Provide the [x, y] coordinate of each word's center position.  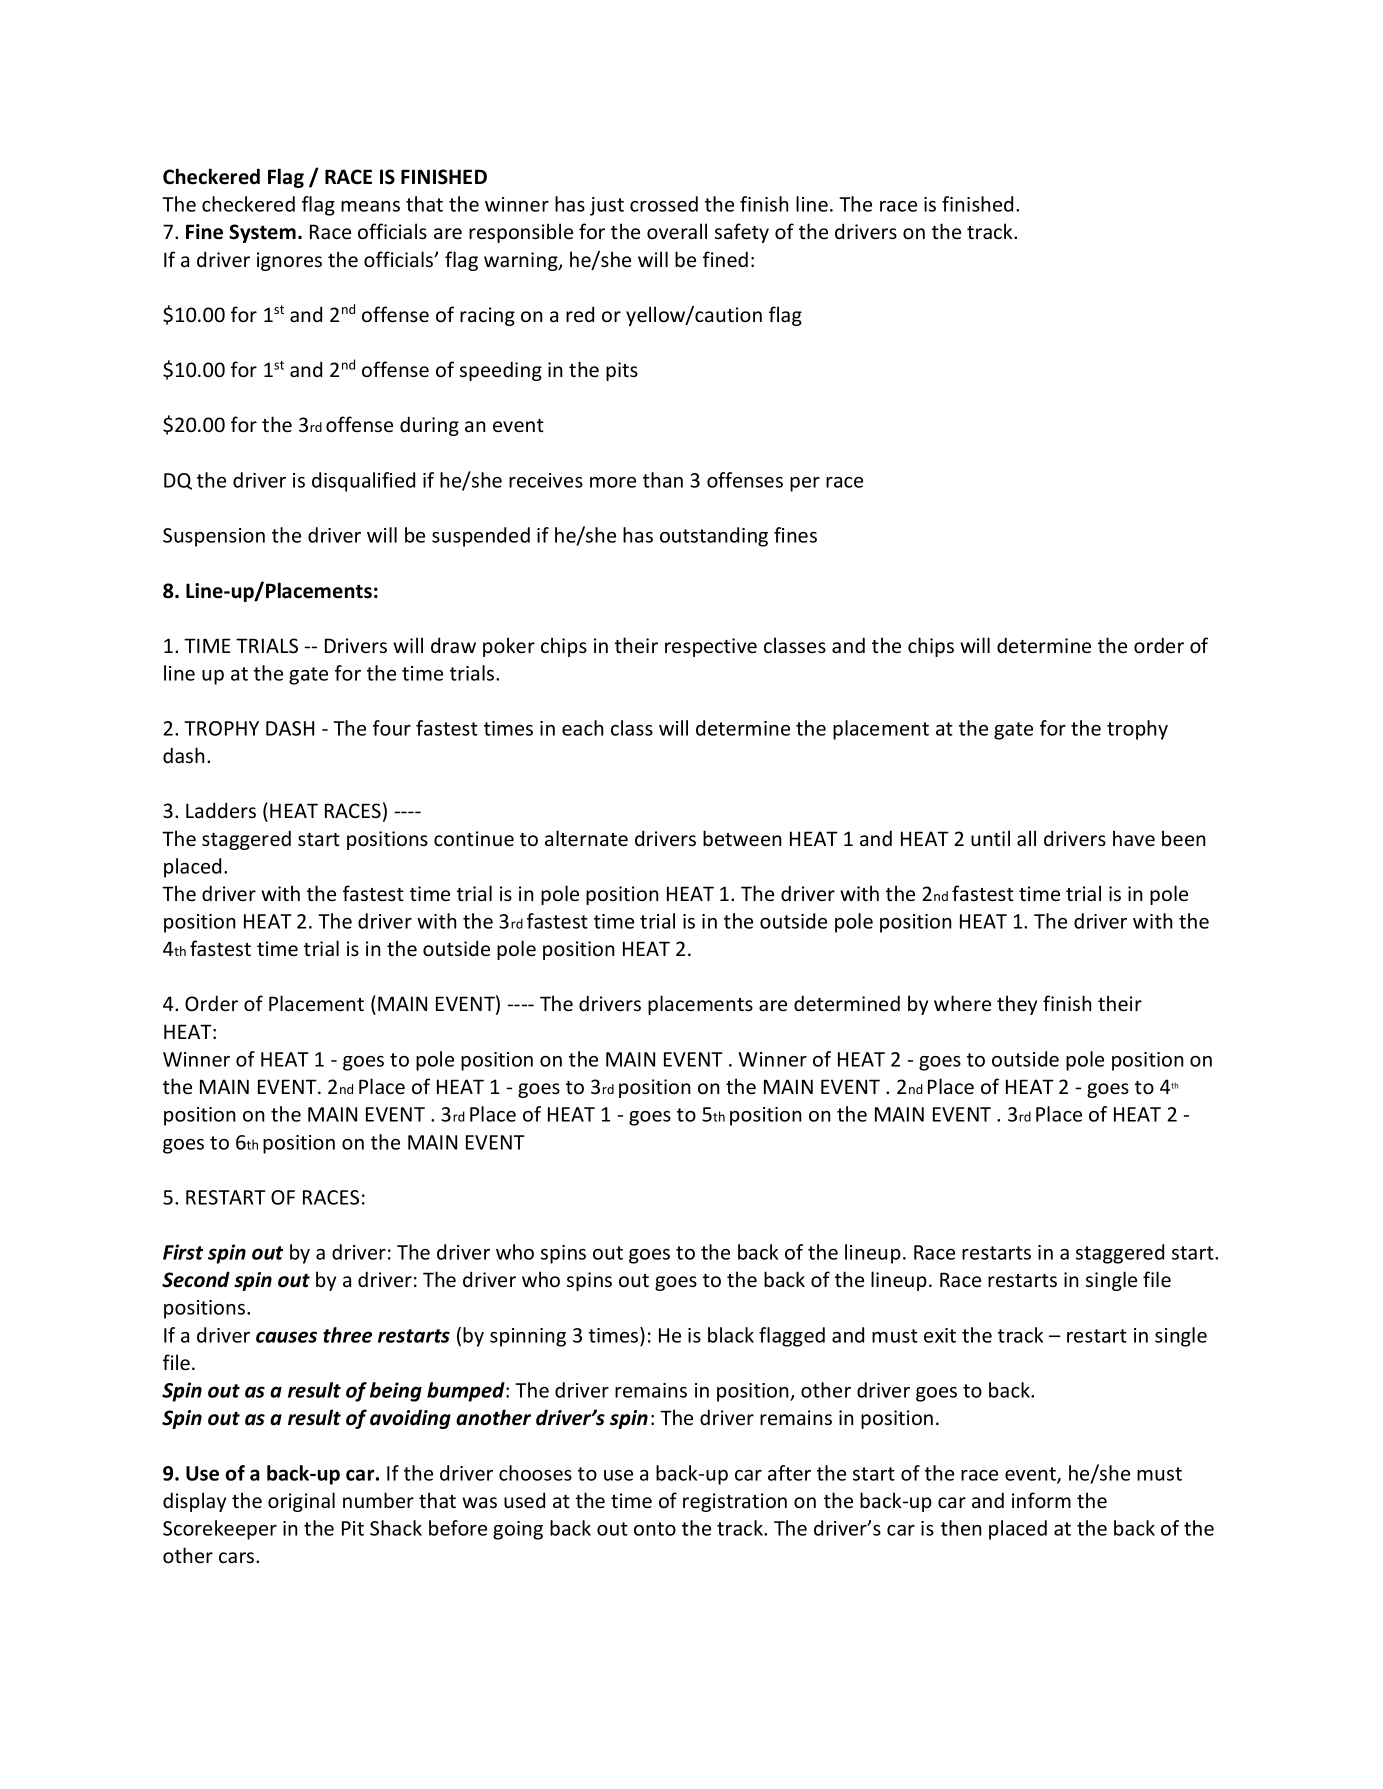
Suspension [214, 537]
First [183, 1252]
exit [940, 1335]
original [301, 1502]
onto [655, 1529]
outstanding [714, 537]
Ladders [221, 810]
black [731, 1335]
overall [677, 231]
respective [711, 647]
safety [742, 233]
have [1134, 838]
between [742, 838]
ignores [289, 261]
